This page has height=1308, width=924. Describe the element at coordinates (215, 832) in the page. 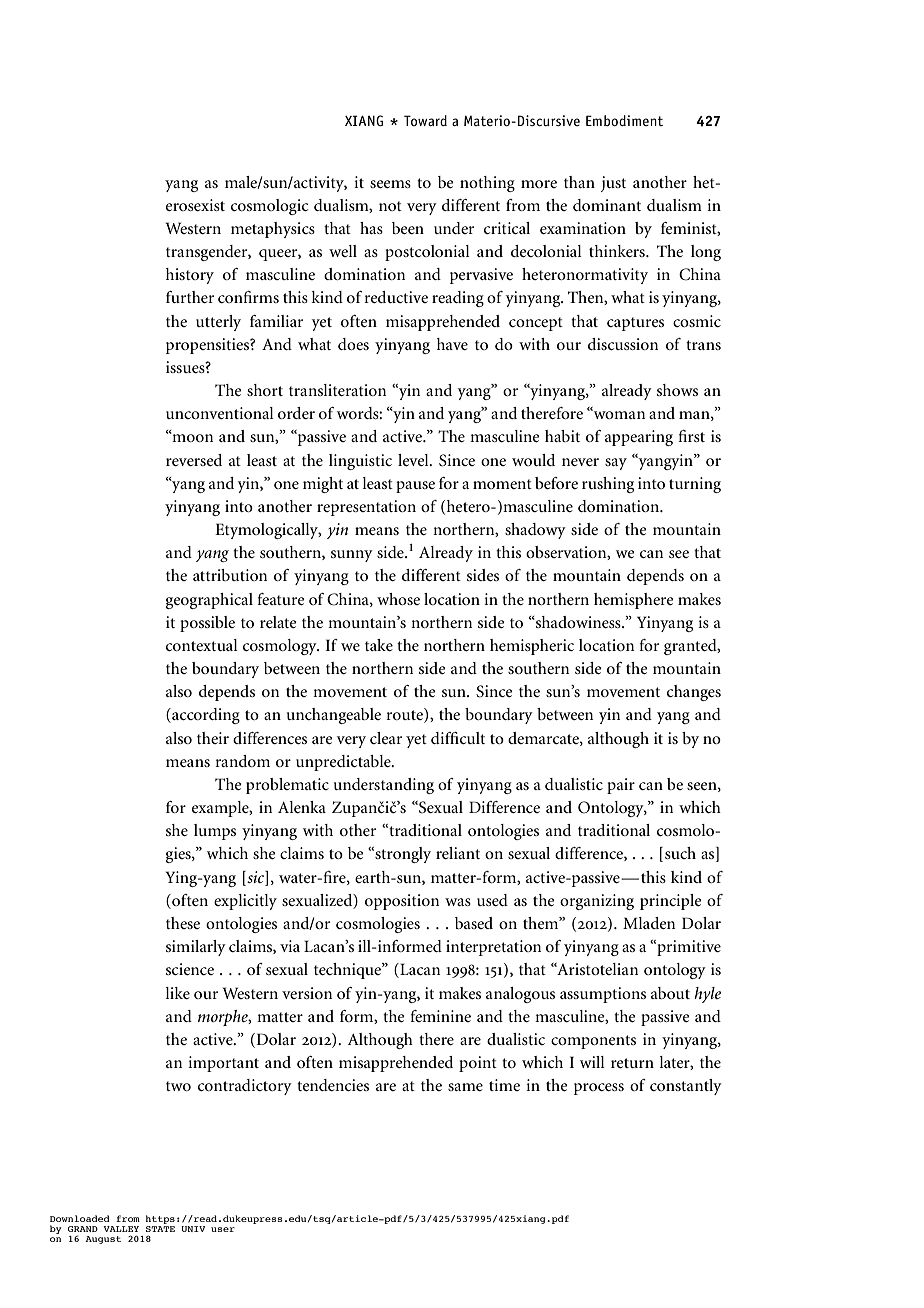

I see `lumps` at that location.
